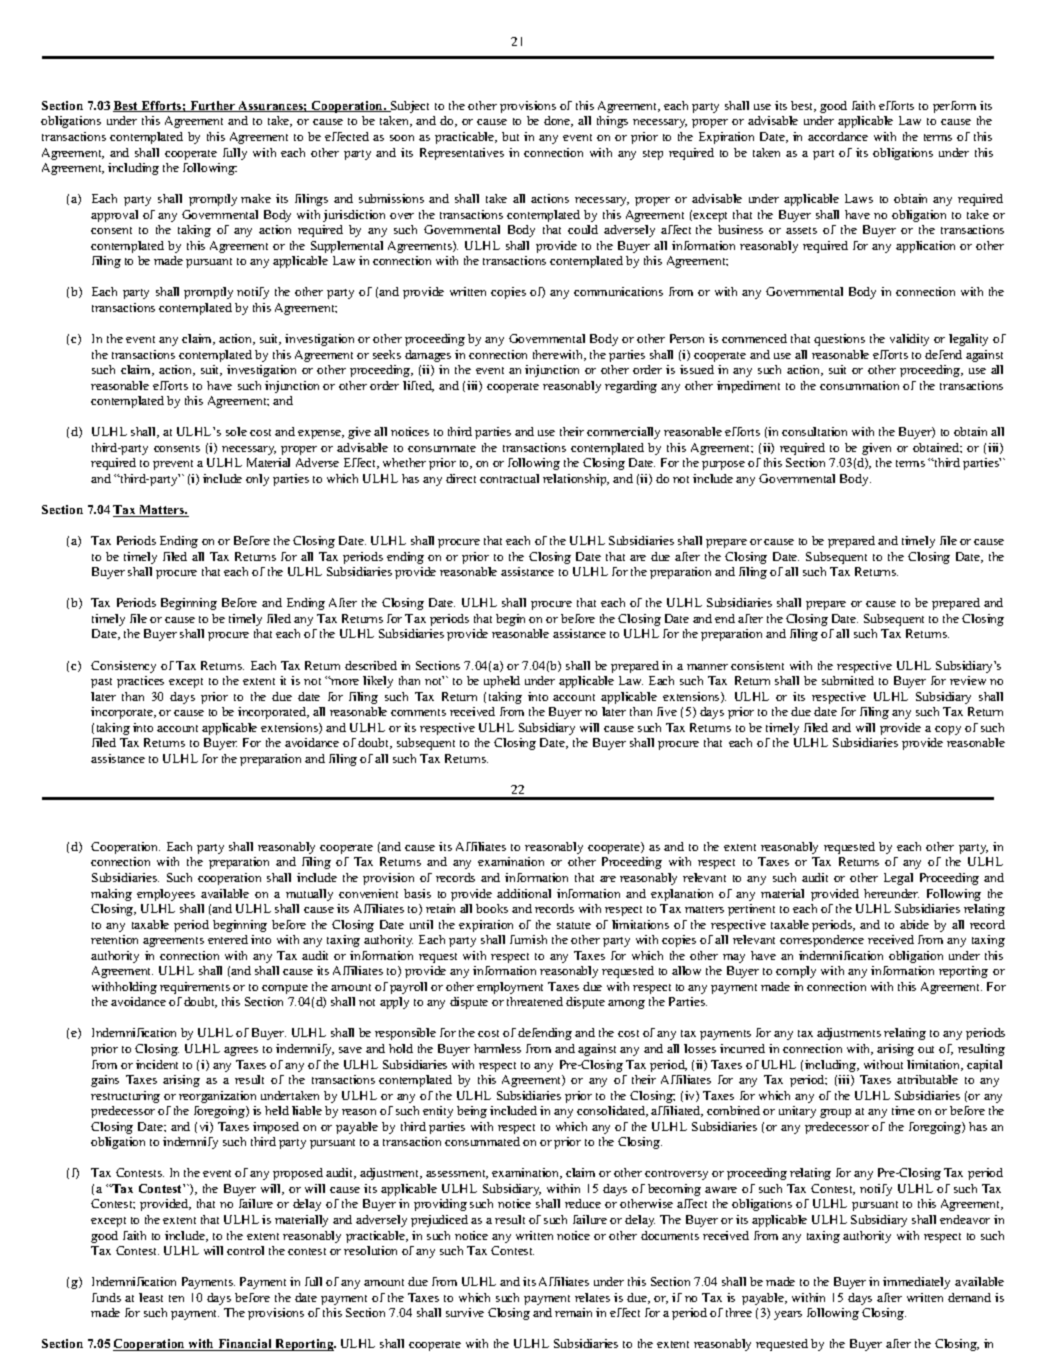  What do you see at coordinates (213, 106) in the document?
I see `Further` at bounding box center [213, 106].
